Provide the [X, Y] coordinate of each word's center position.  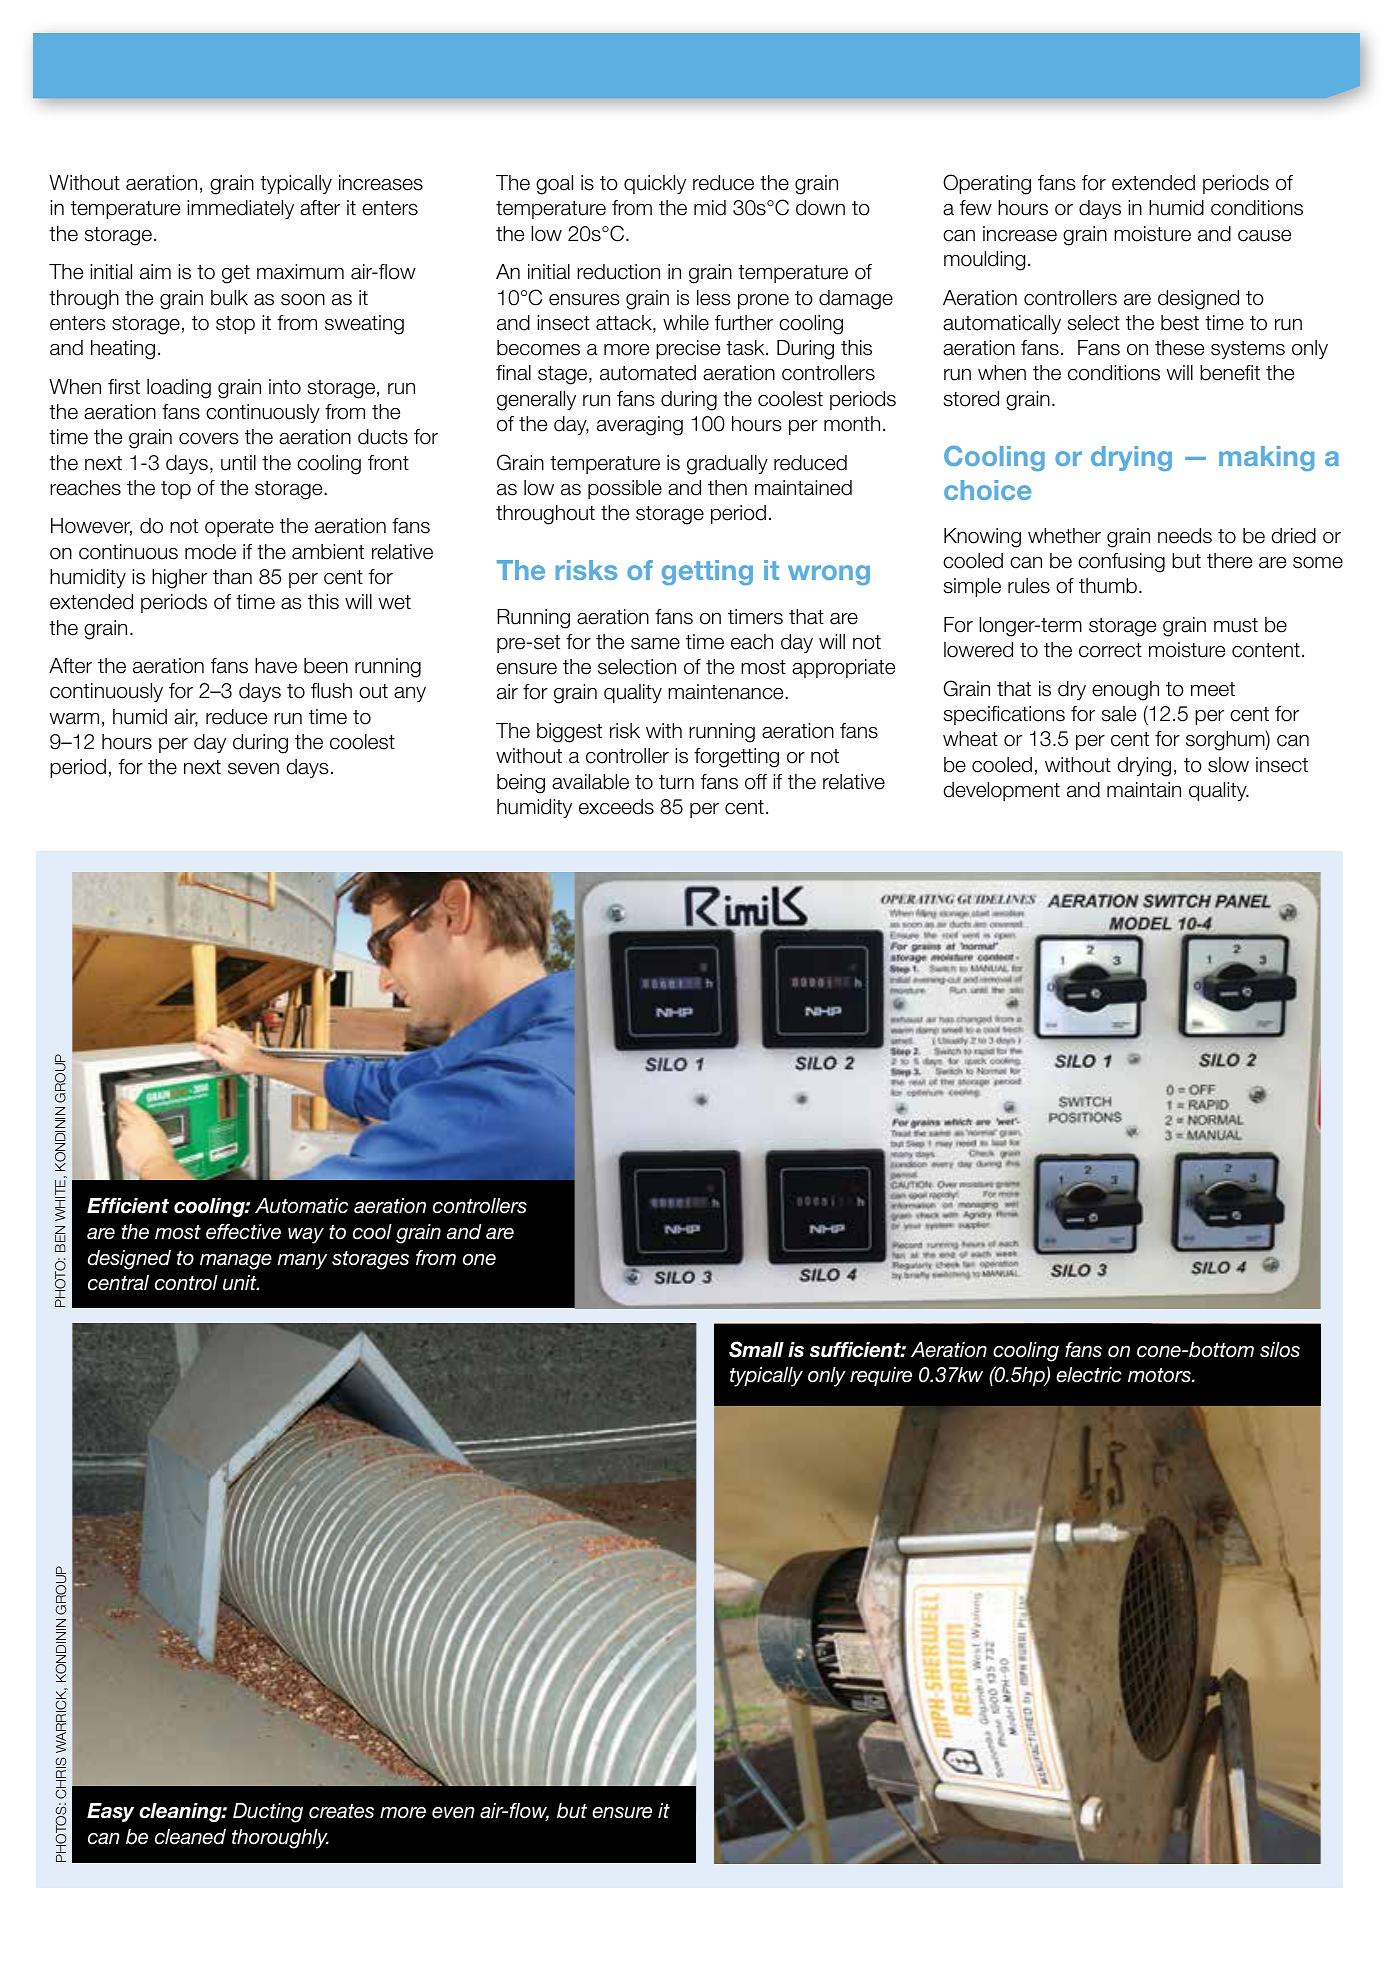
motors [1160, 1375]
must [1236, 625]
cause [1264, 236]
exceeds [616, 807]
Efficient [128, 1206]
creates [341, 1811]
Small [756, 1349]
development [1002, 791]
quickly [655, 184]
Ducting [268, 1813]
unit [241, 1282]
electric [1089, 1375]
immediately [240, 209]
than [232, 577]
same [655, 644]
